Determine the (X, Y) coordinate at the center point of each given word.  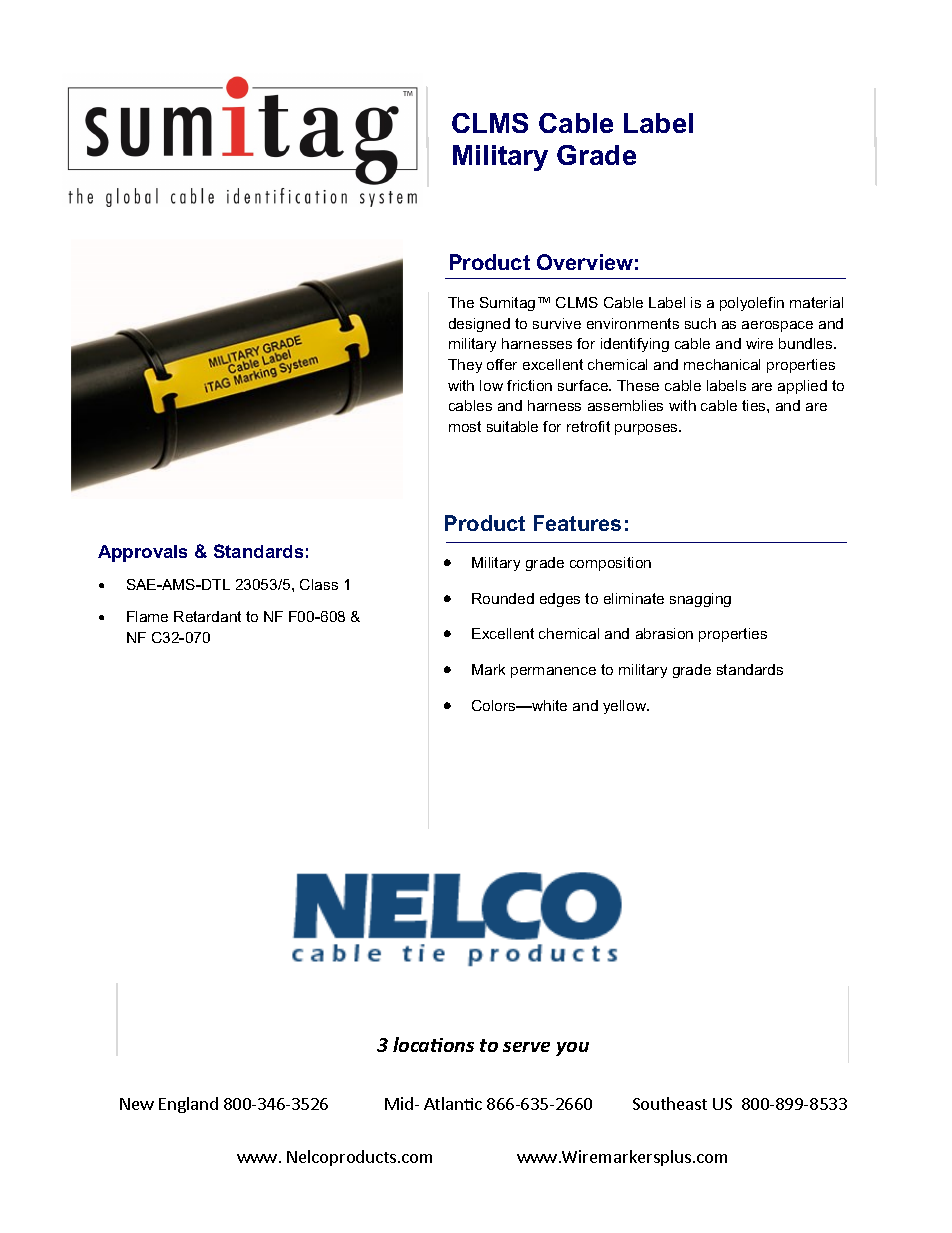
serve (526, 1047)
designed (479, 325)
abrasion (664, 633)
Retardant (207, 616)
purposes (647, 429)
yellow (626, 707)
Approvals (142, 553)
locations (433, 1044)
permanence (553, 672)
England (188, 1105)
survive (557, 323)
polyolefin (752, 304)
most (465, 426)
